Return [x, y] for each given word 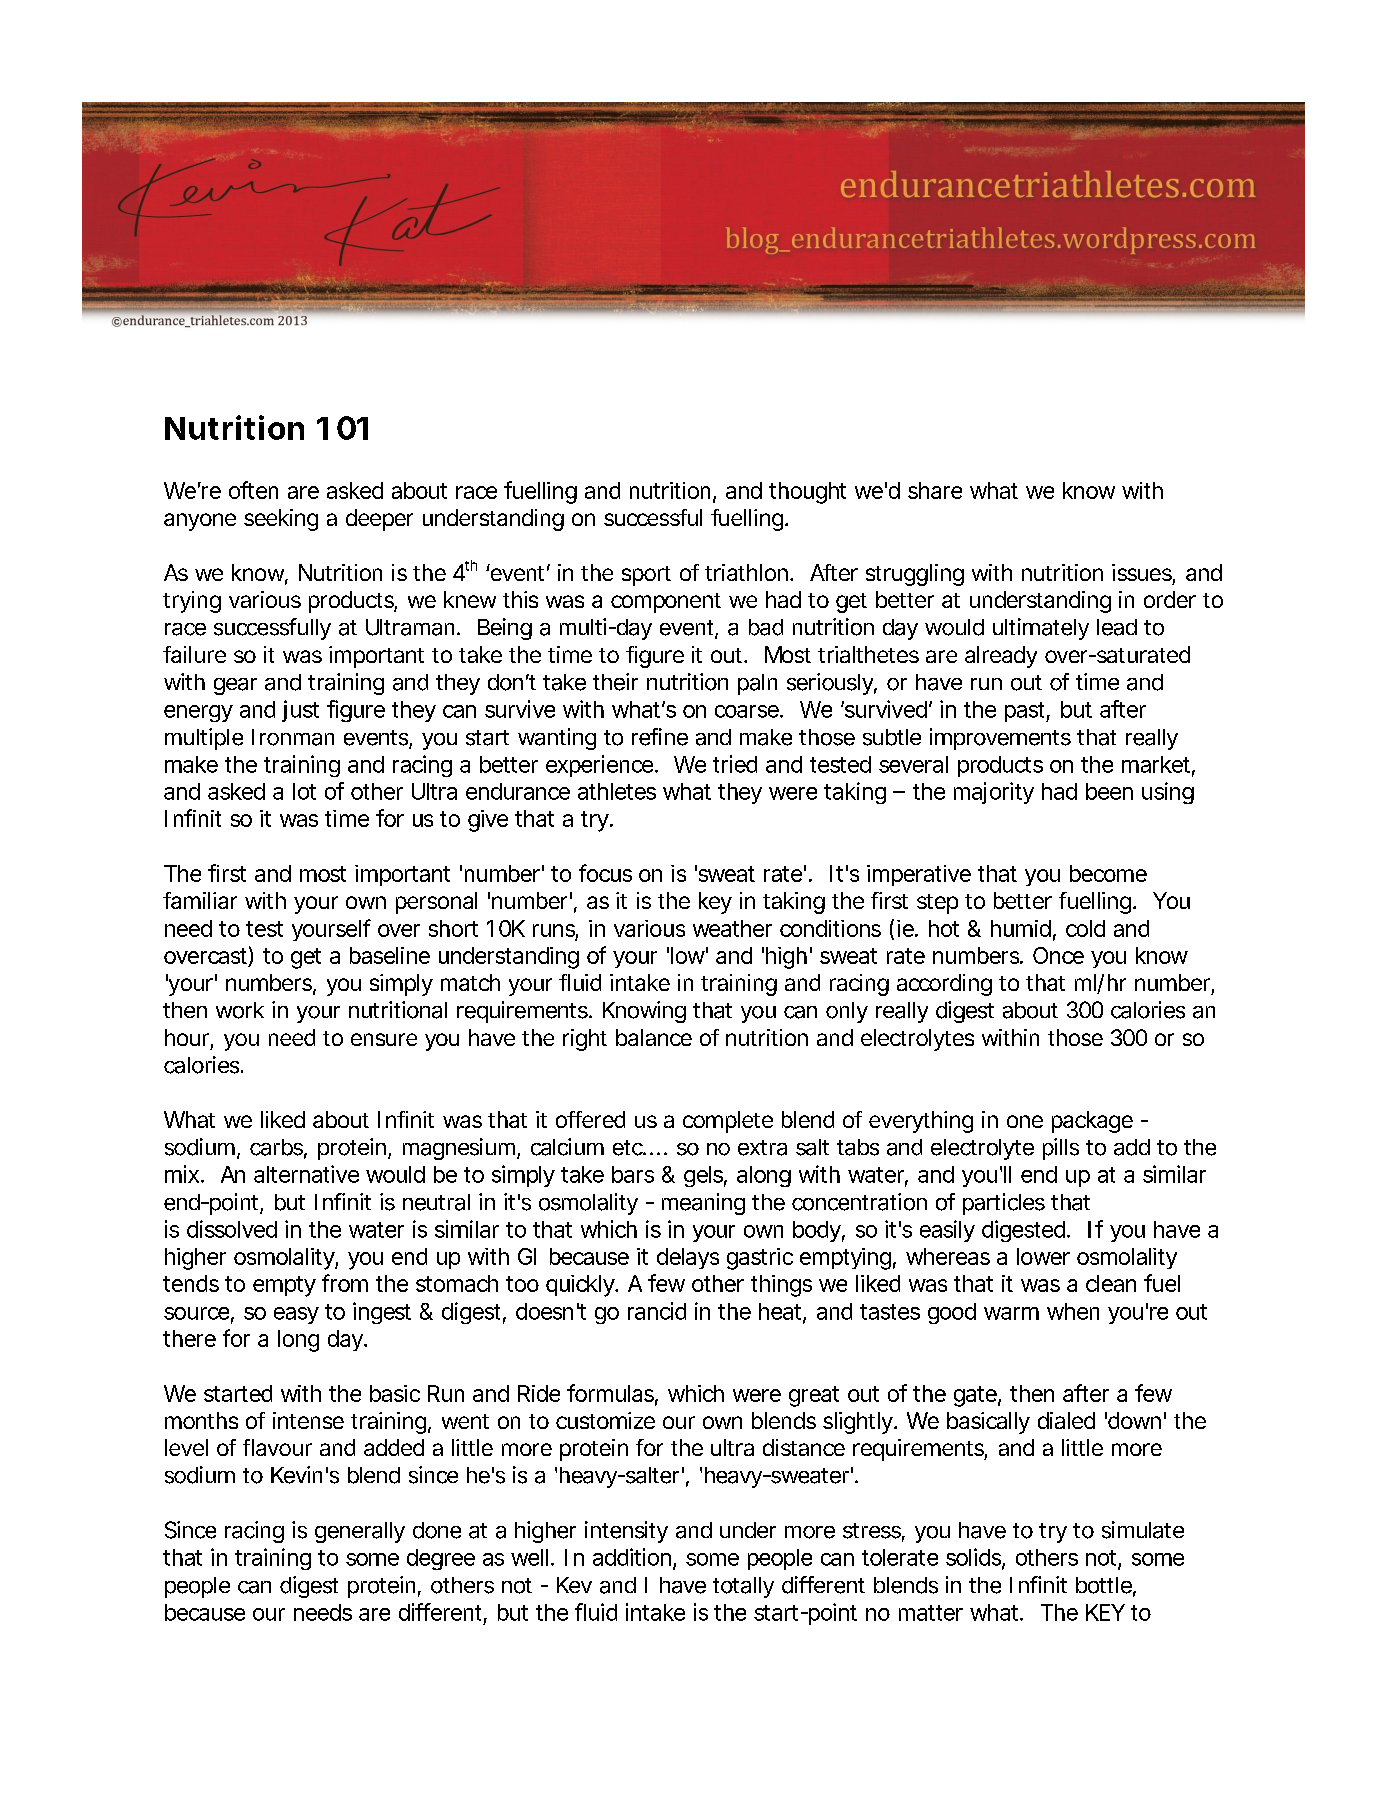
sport [646, 576]
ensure [384, 1039]
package [1092, 1122]
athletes [617, 791]
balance [654, 1037]
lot [304, 791]
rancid [657, 1311]
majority [994, 793]
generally [360, 1532]
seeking [281, 520]
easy [296, 1315]
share [935, 490]
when [1073, 1311]
